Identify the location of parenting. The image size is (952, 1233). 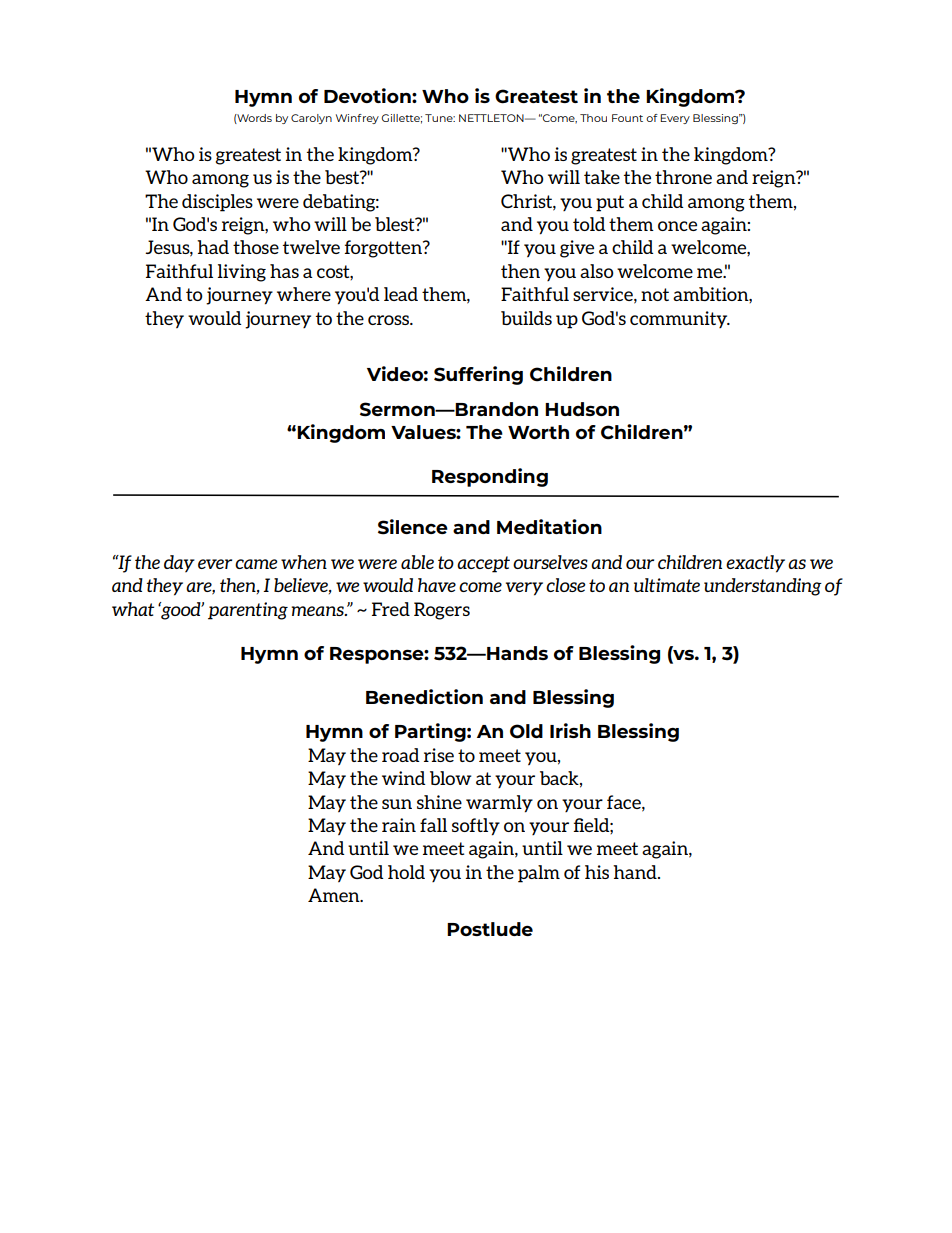
(248, 611).
